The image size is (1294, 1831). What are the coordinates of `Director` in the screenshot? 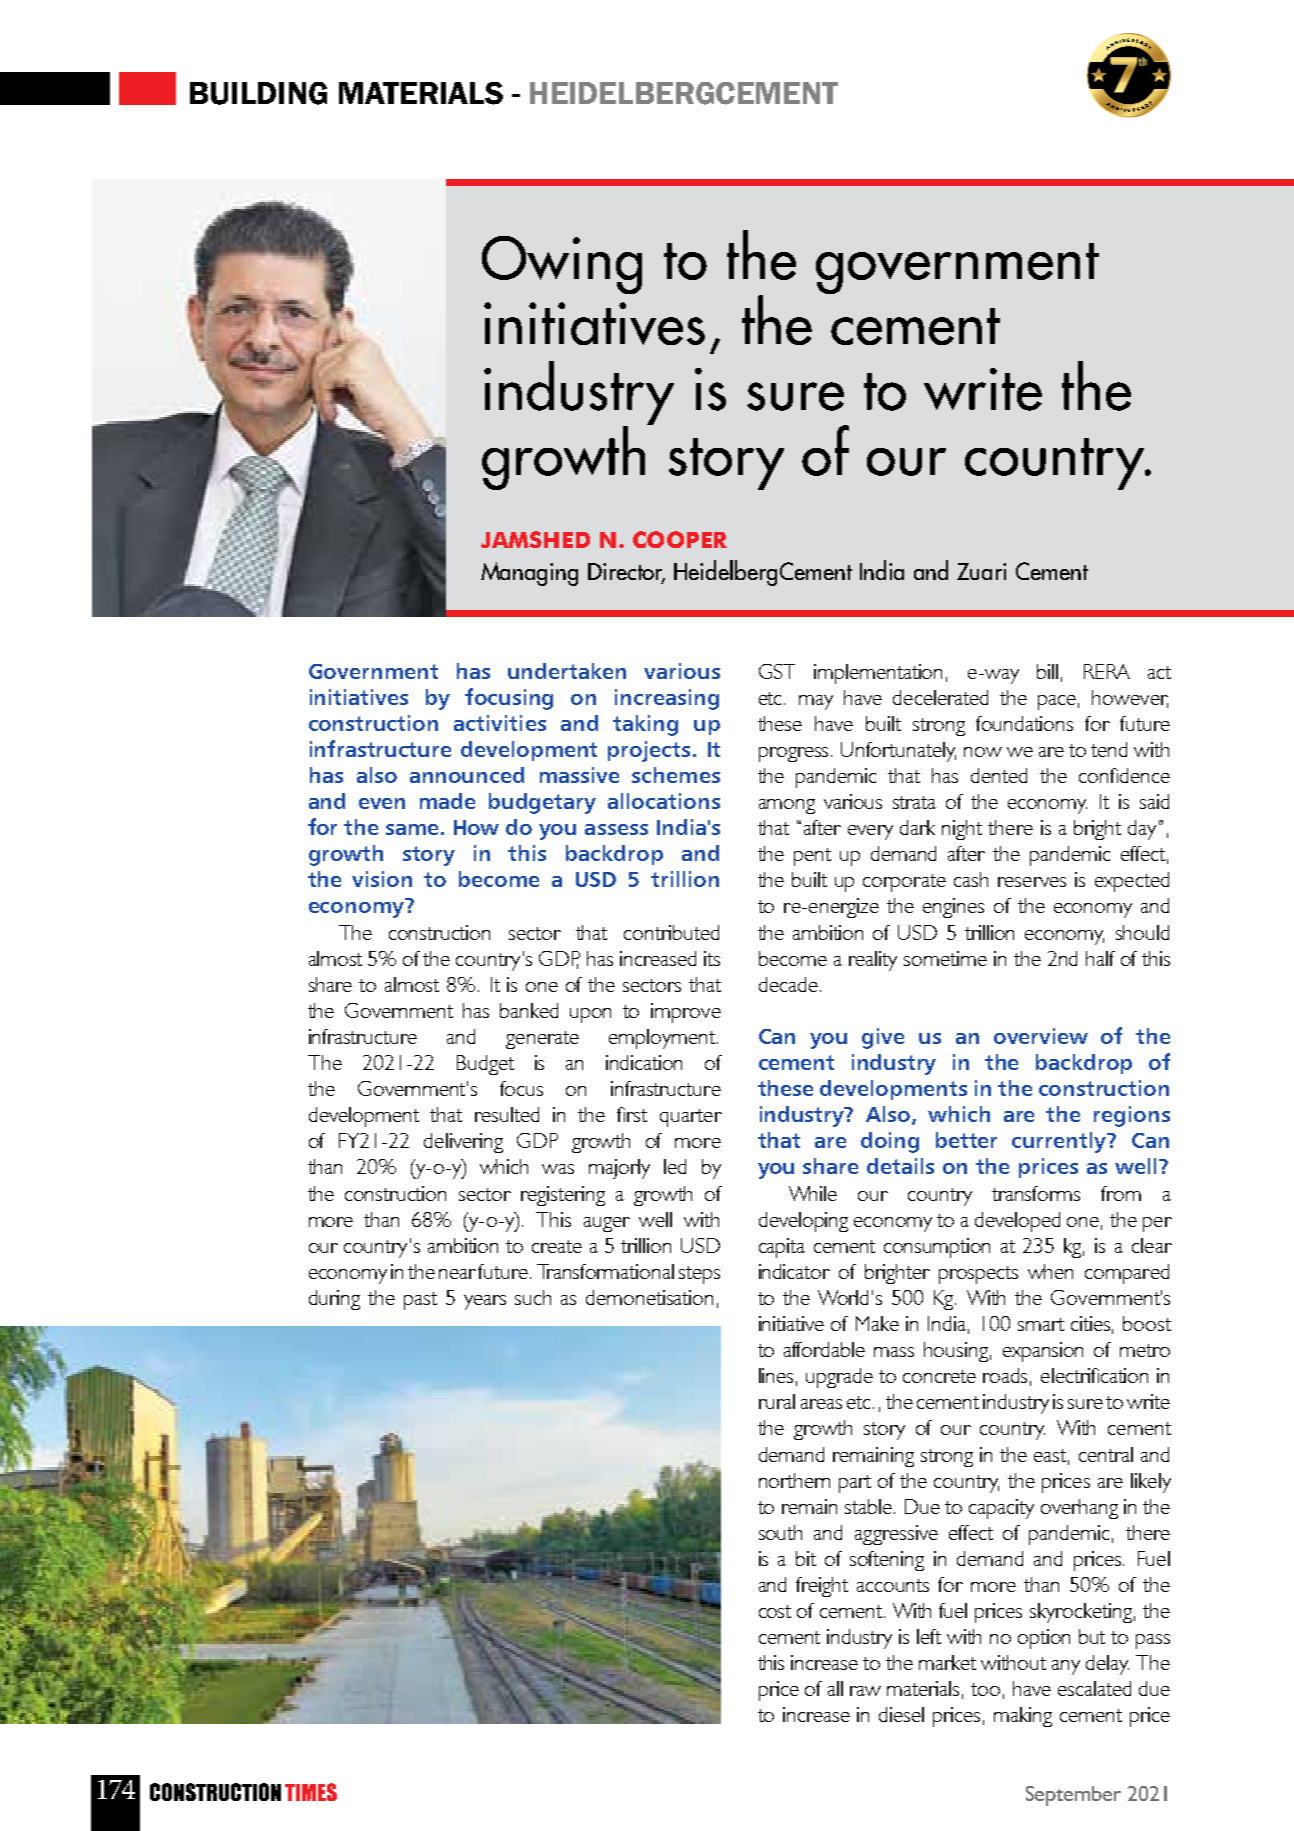 It's located at (626, 573).
